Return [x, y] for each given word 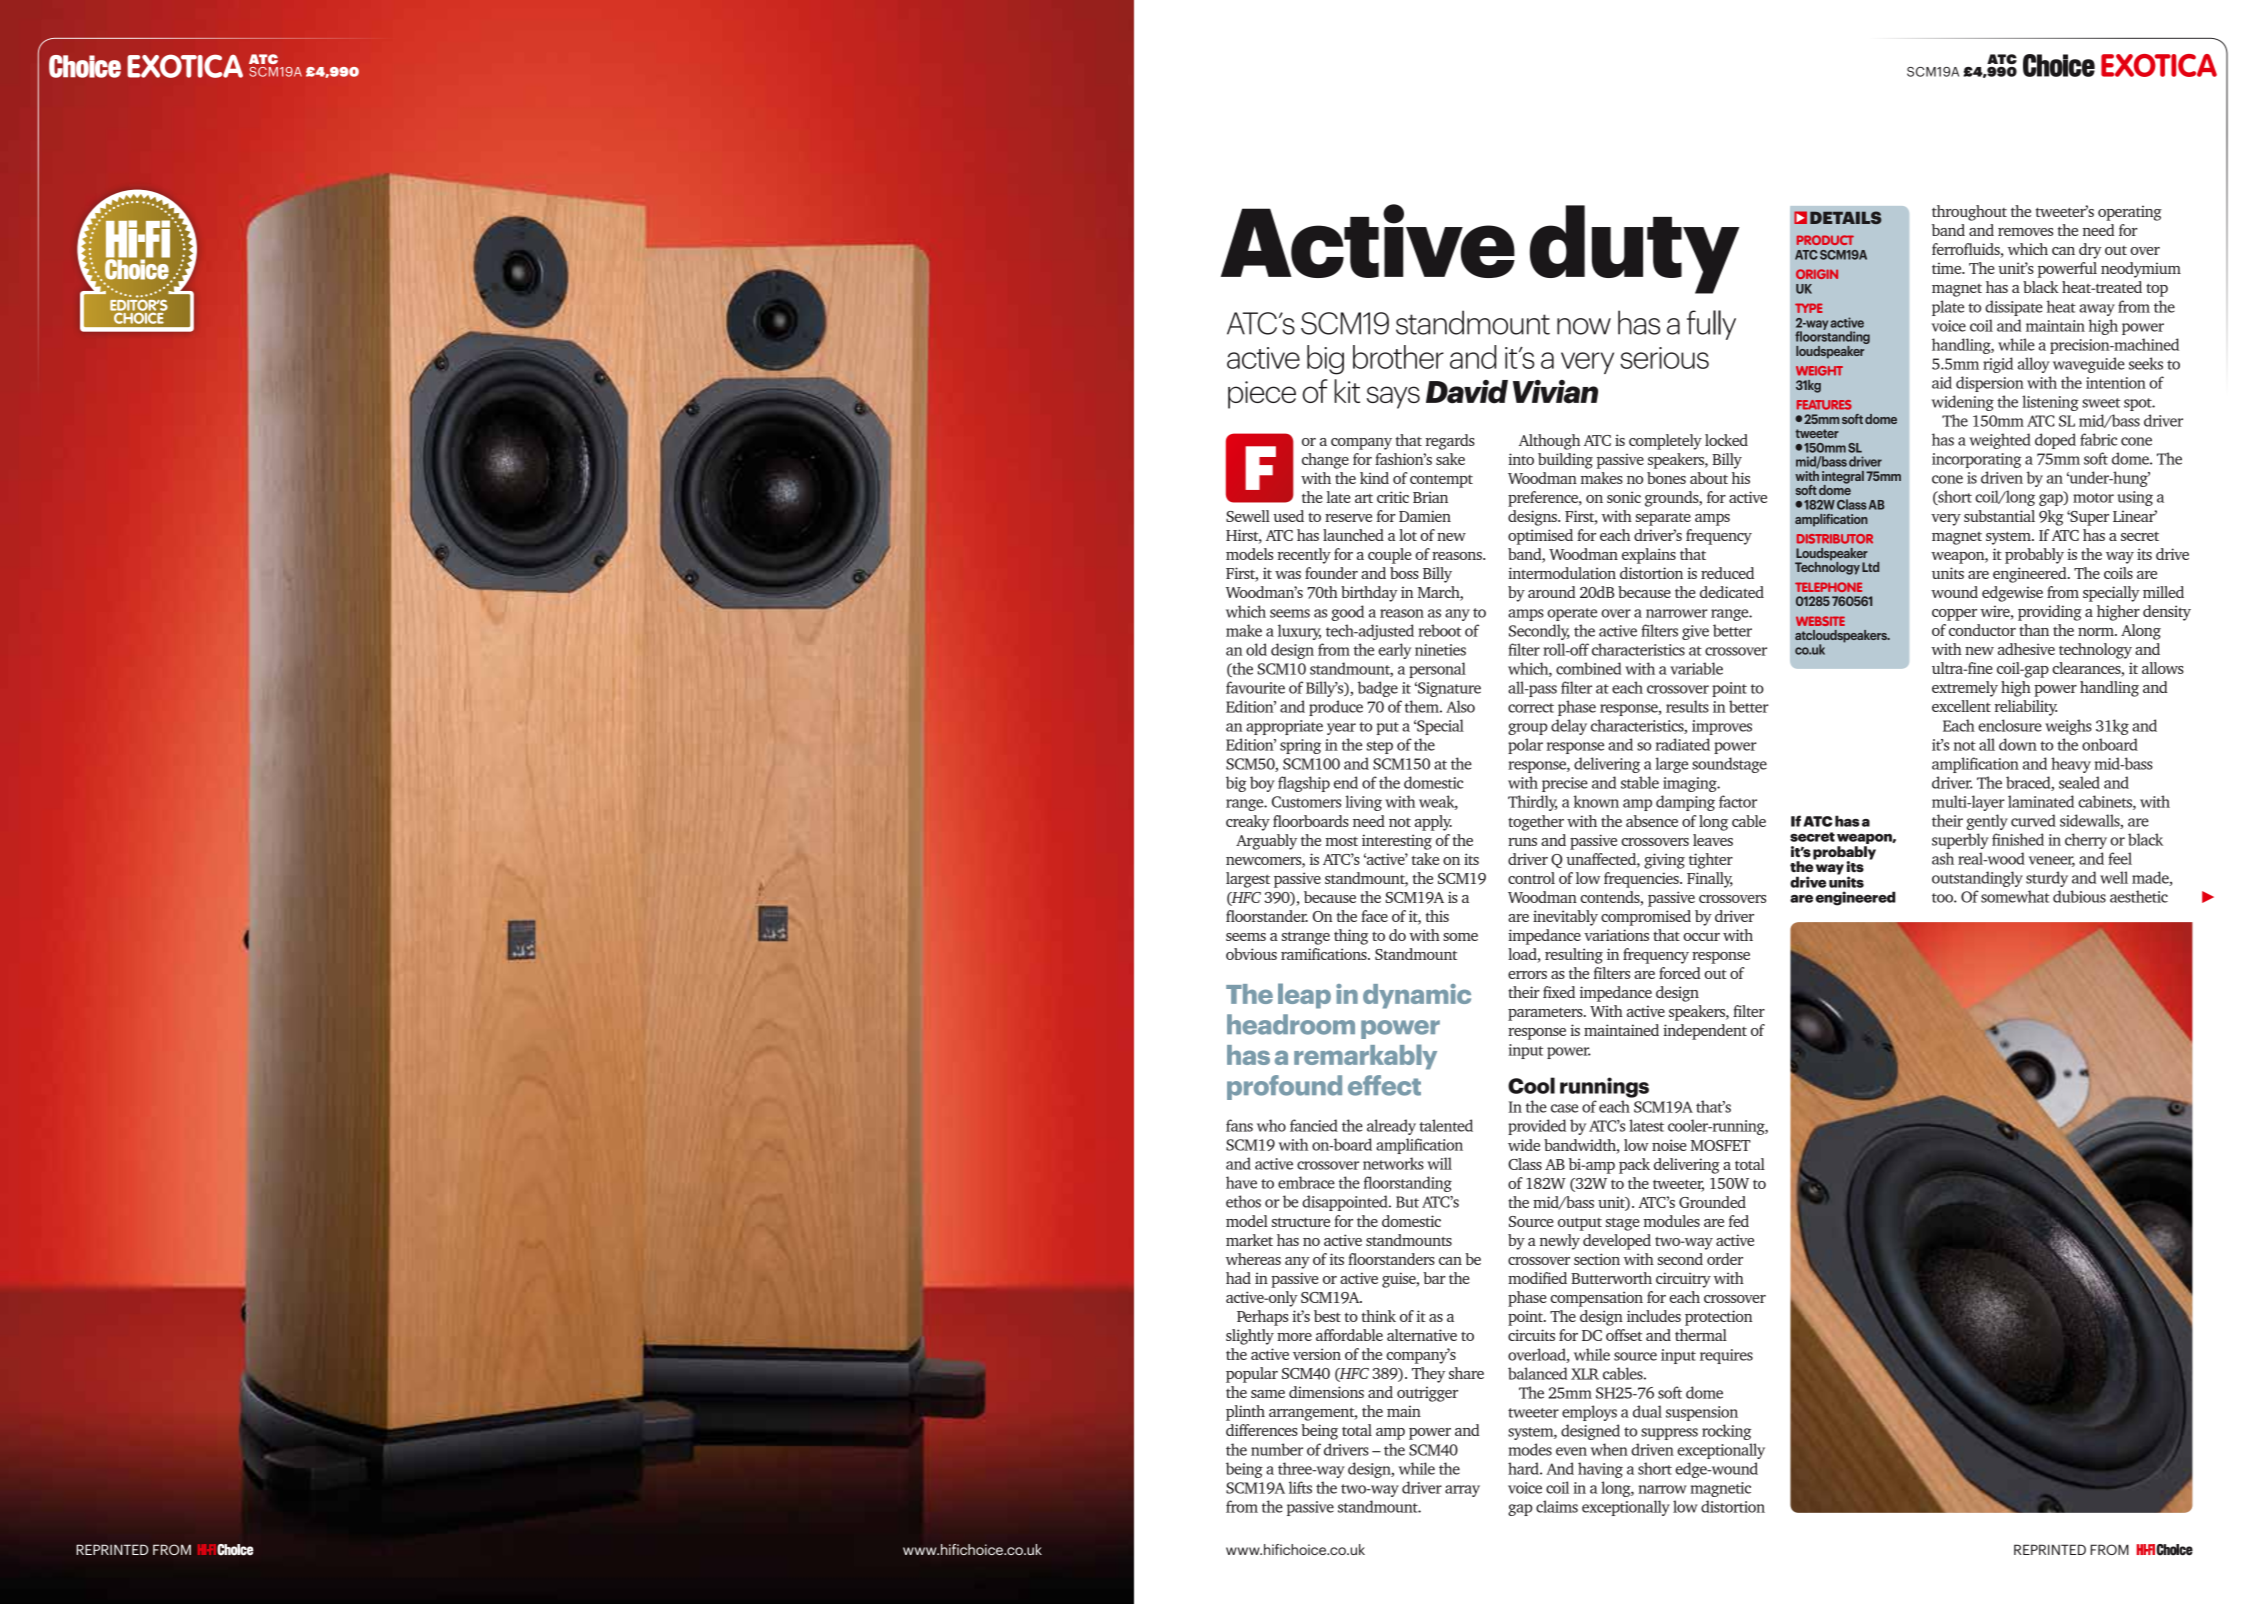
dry [2090, 251]
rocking [1727, 1432]
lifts [1300, 1487]
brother [1398, 357]
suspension [1702, 1413]
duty [1634, 249]
